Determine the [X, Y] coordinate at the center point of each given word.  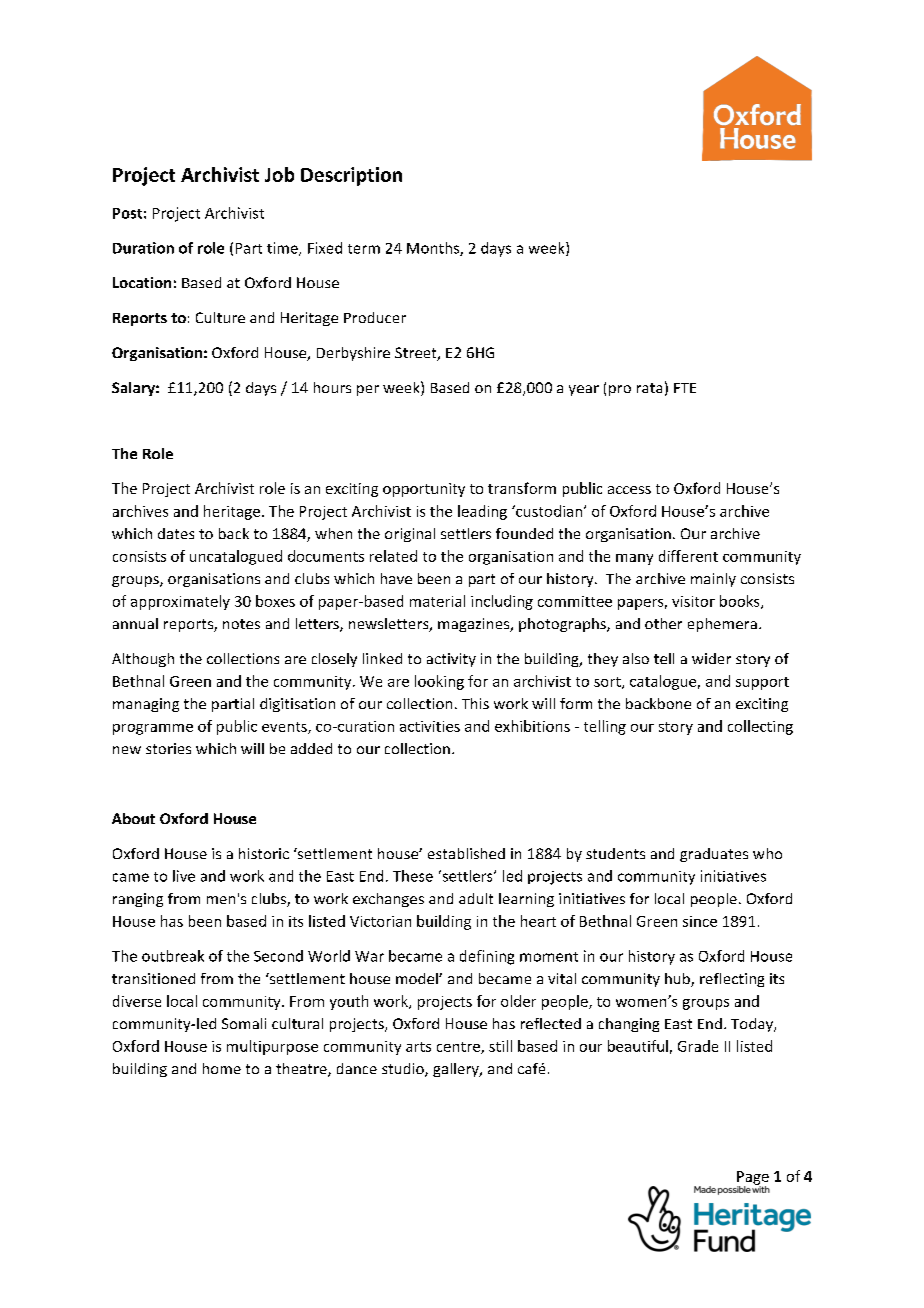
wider [711, 658]
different [688, 556]
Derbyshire [353, 354]
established [466, 853]
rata [649, 388]
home [222, 1068]
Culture [220, 317]
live [184, 876]
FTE [685, 388]
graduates [714, 855]
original [410, 535]
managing [146, 705]
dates [176, 533]
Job [279, 174]
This [475, 703]
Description [351, 176]
